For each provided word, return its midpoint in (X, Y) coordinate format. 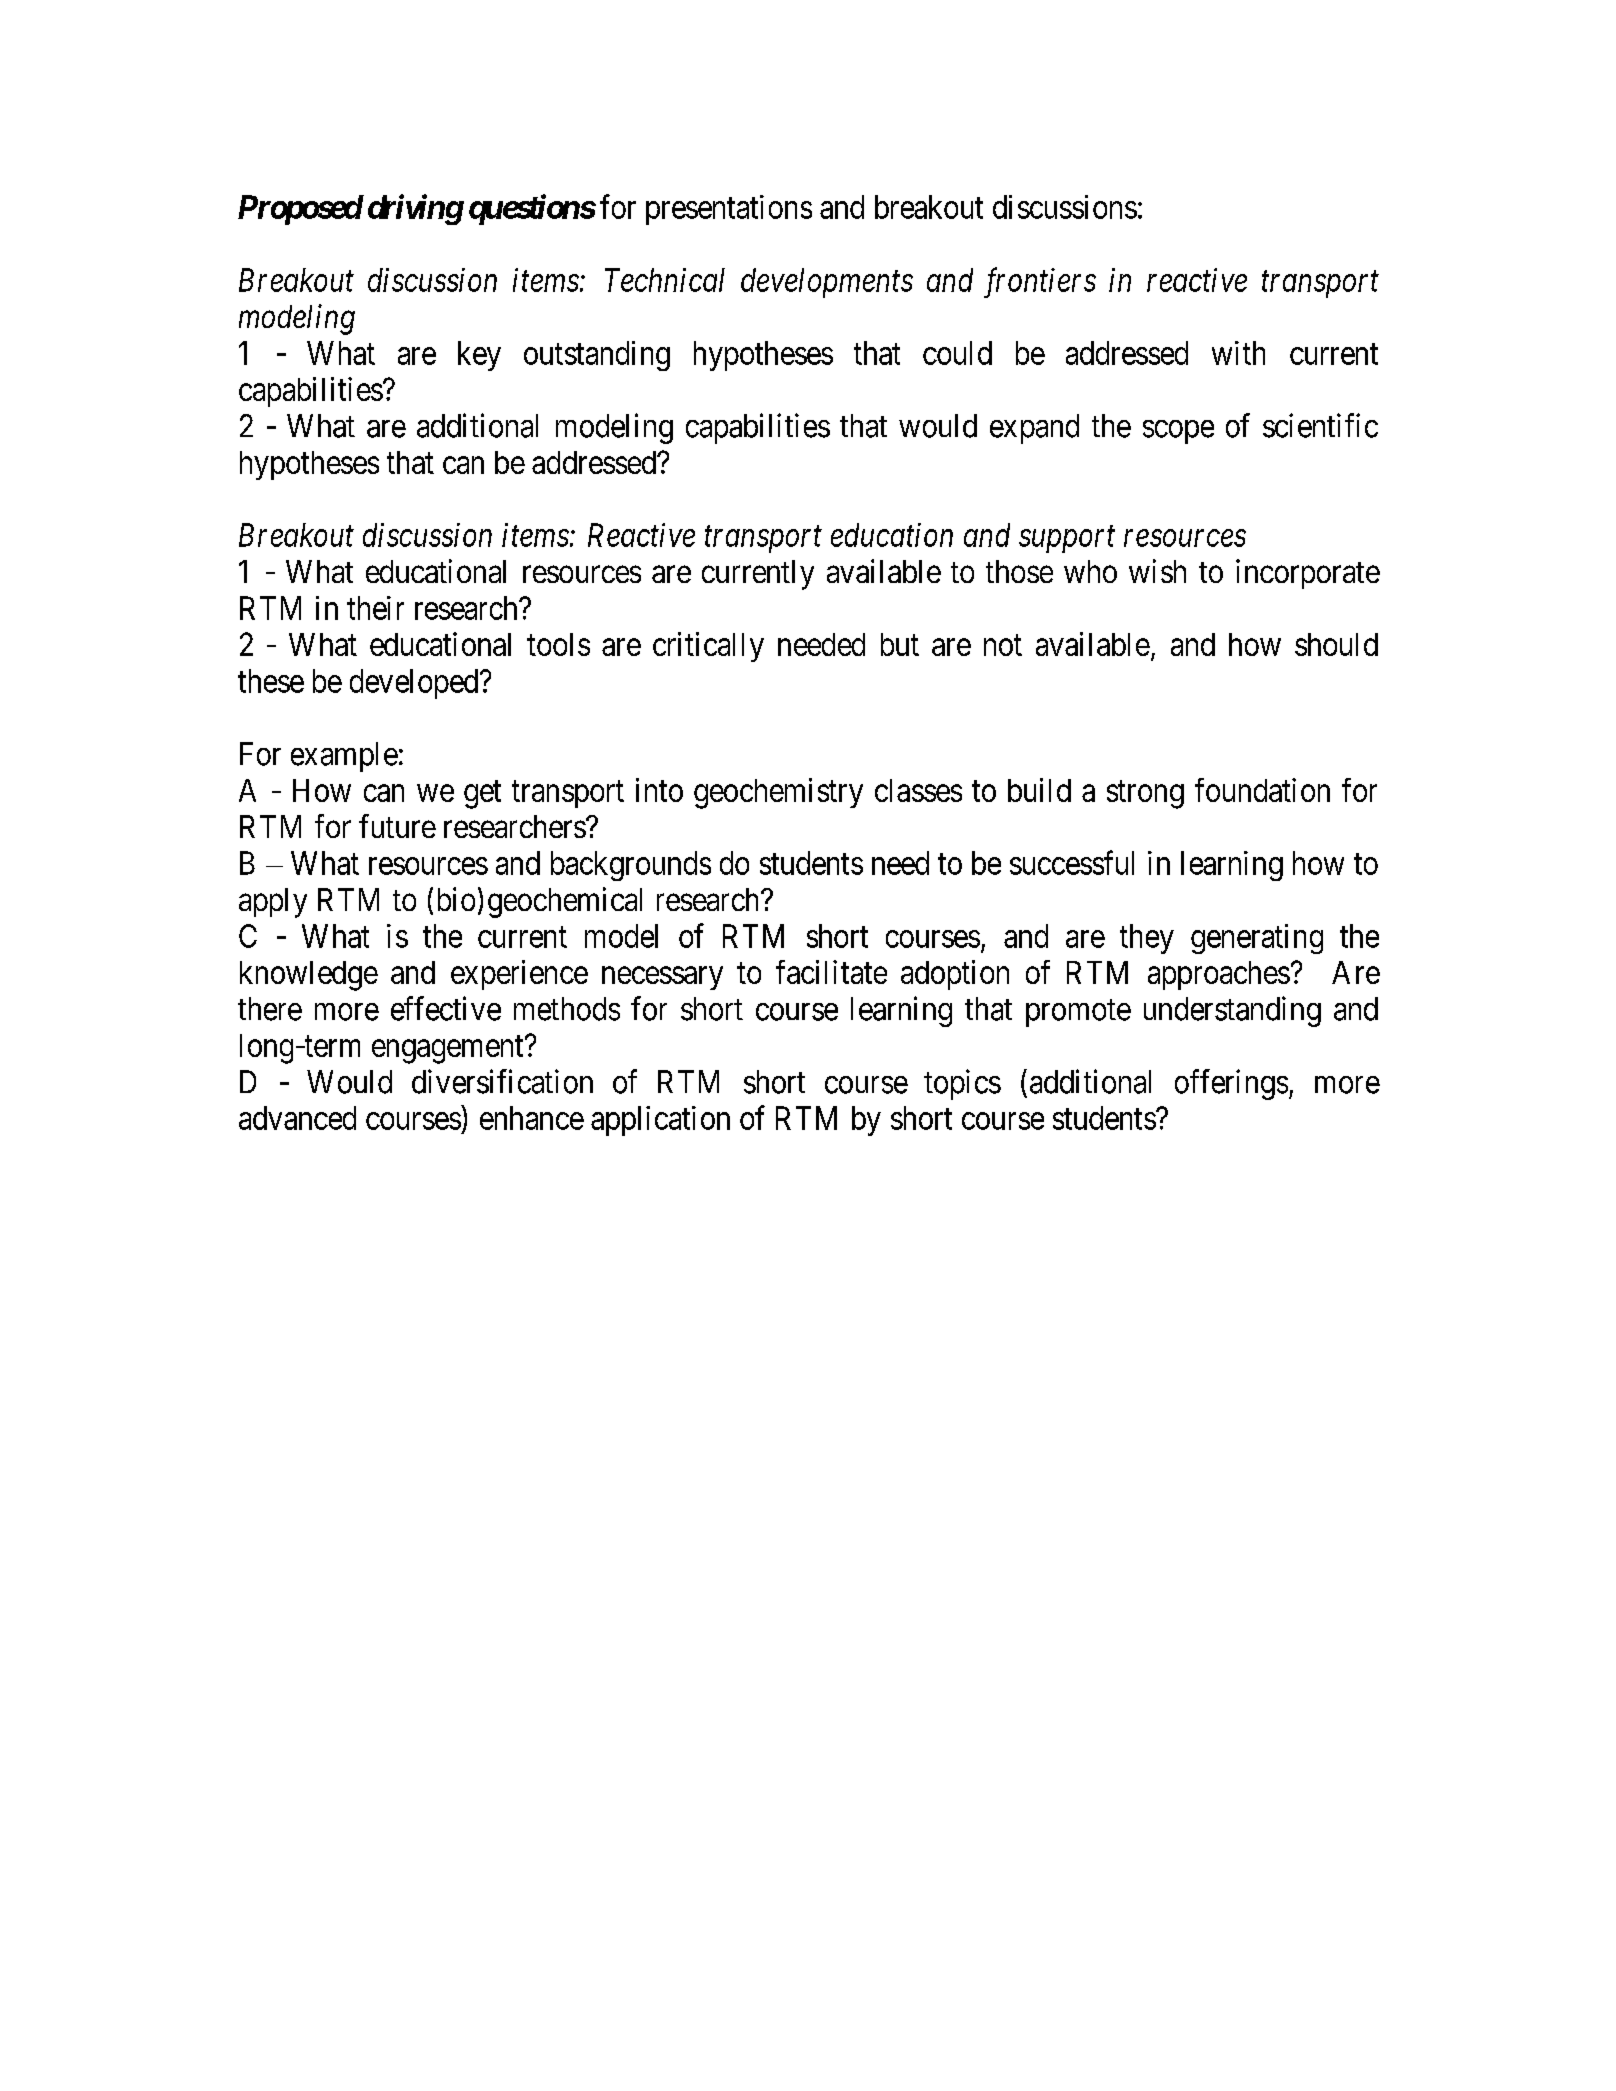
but (900, 644)
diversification (502, 1081)
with (1238, 353)
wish (1157, 571)
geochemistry (778, 793)
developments (827, 283)
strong (1145, 795)
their (375, 608)
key (479, 356)
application (660, 1121)
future (397, 826)
